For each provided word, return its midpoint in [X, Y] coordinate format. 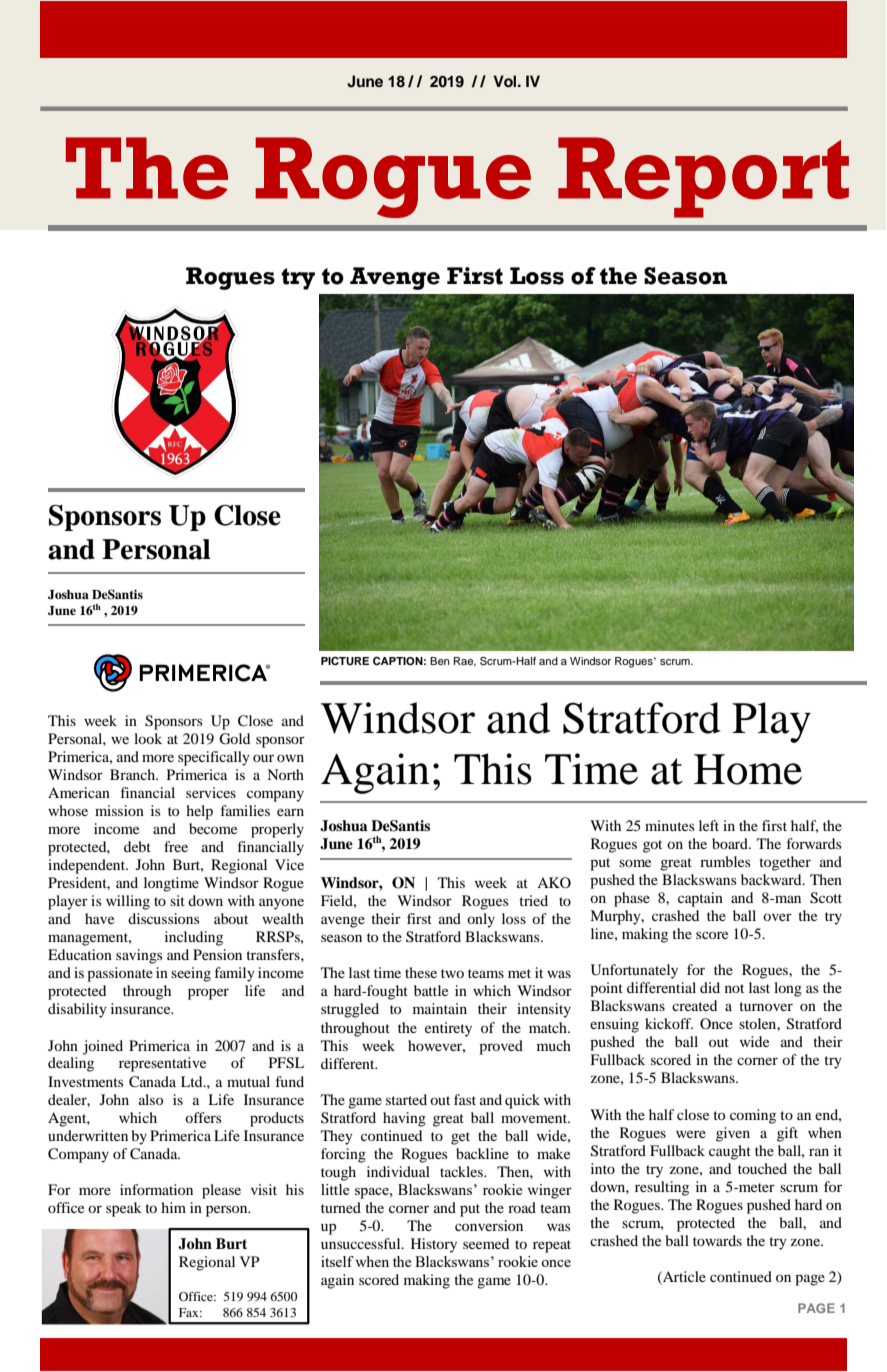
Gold [234, 739]
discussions [164, 918]
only [481, 920]
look [148, 738]
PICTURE [345, 661]
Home [748, 769]
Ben [440, 661]
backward [772, 879]
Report [703, 177]
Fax [190, 1312]
